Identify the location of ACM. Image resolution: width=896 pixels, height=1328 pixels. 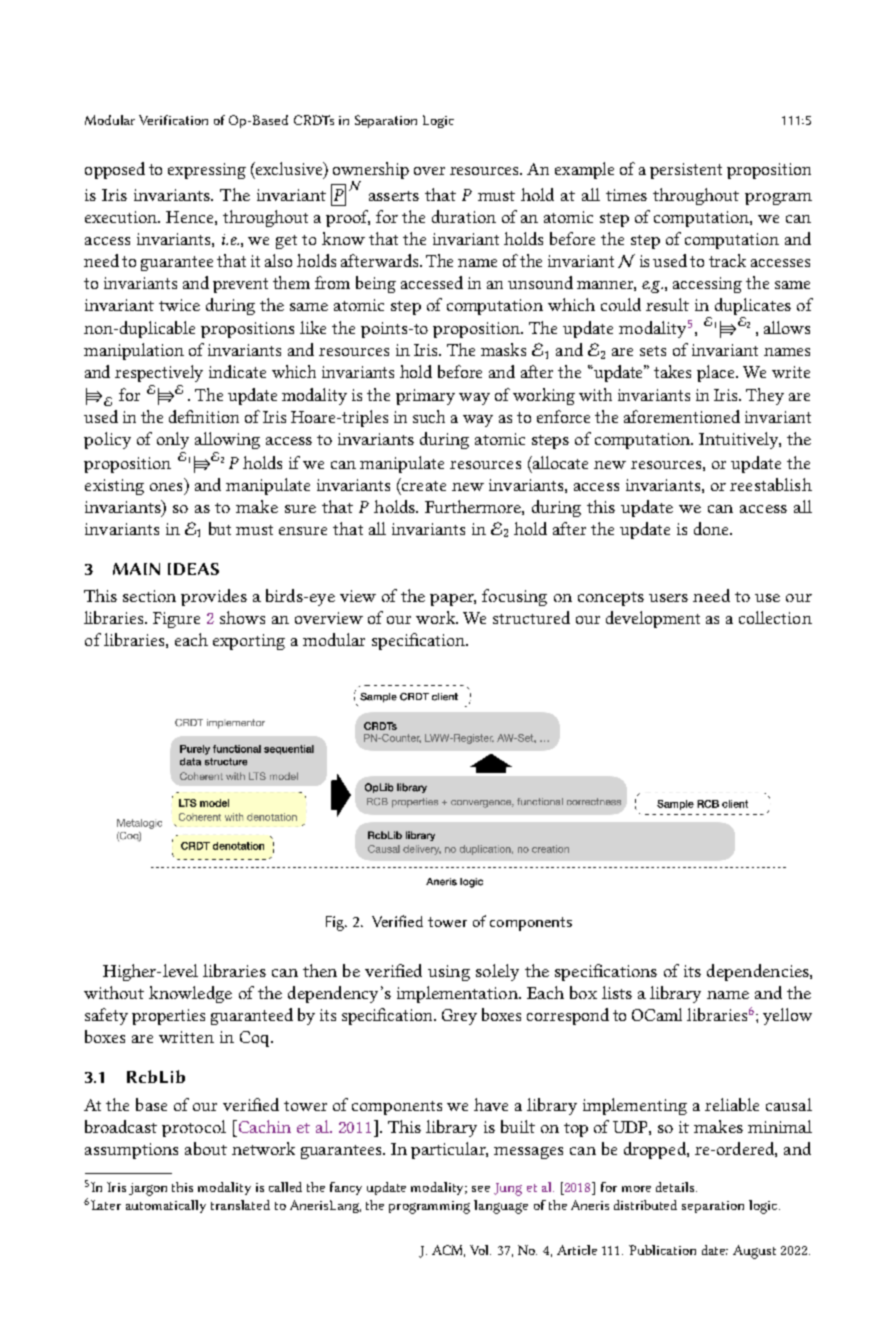
(448, 1251).
